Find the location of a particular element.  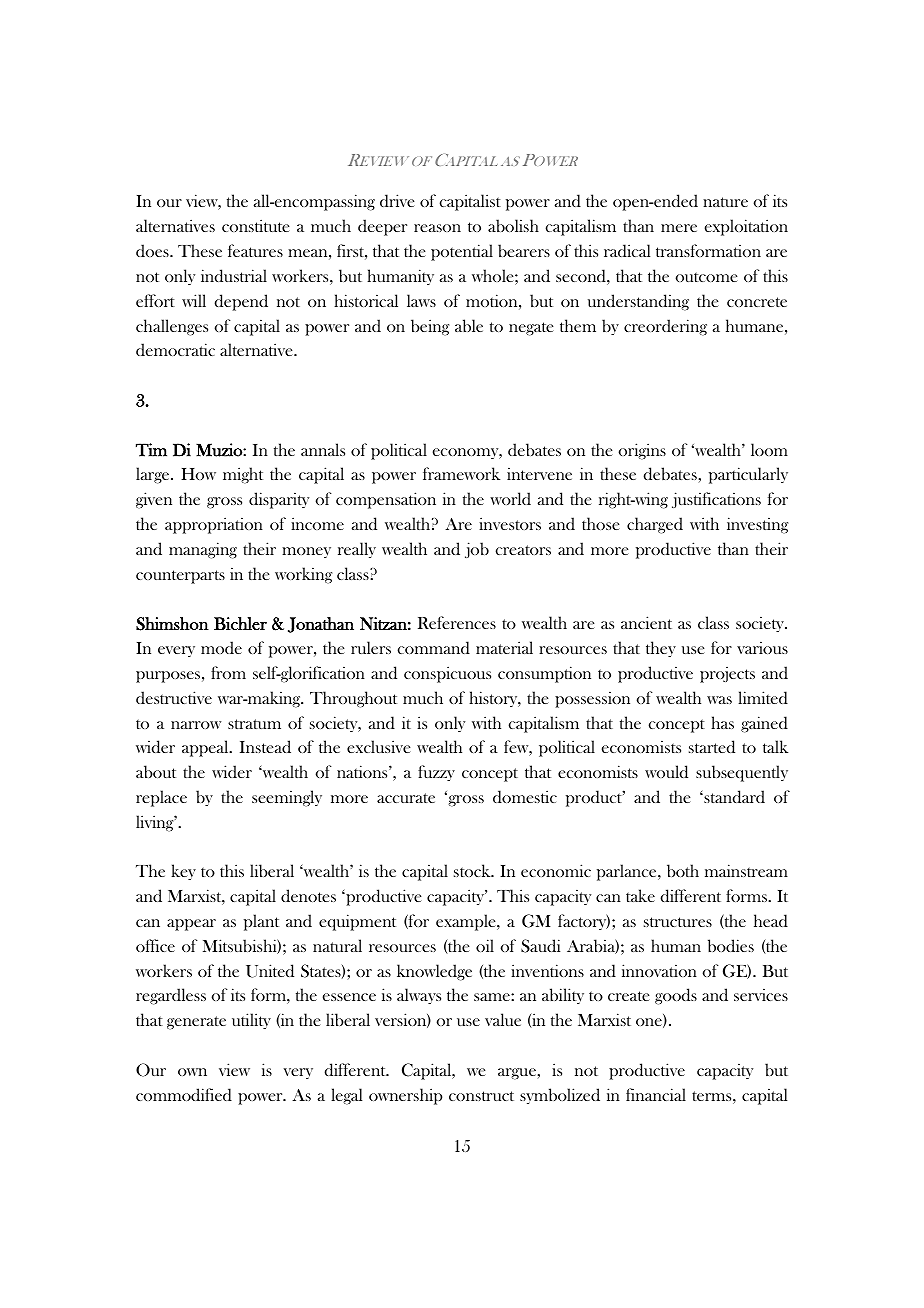

construct is located at coordinates (481, 1096).
